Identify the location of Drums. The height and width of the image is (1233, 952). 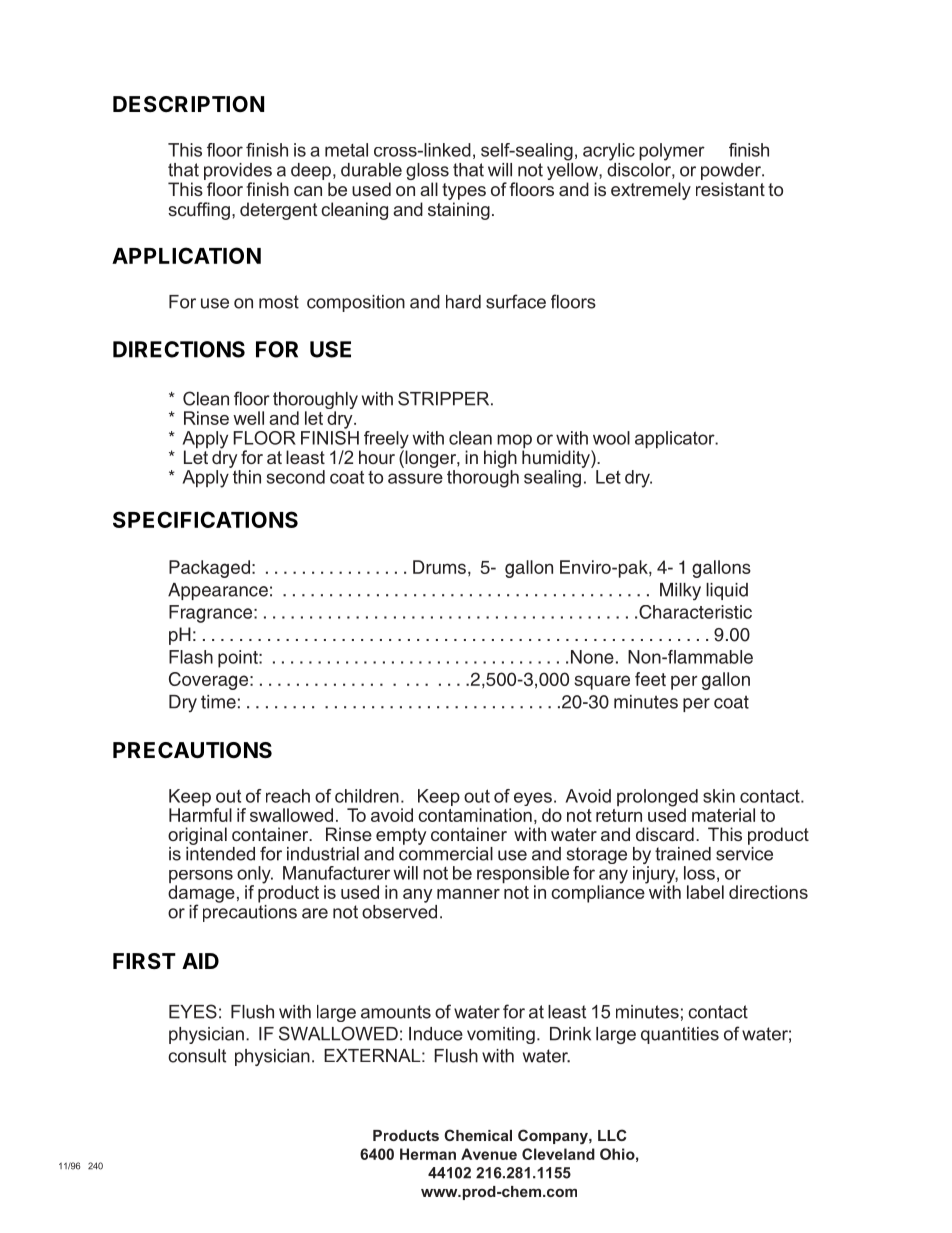
(439, 567).
